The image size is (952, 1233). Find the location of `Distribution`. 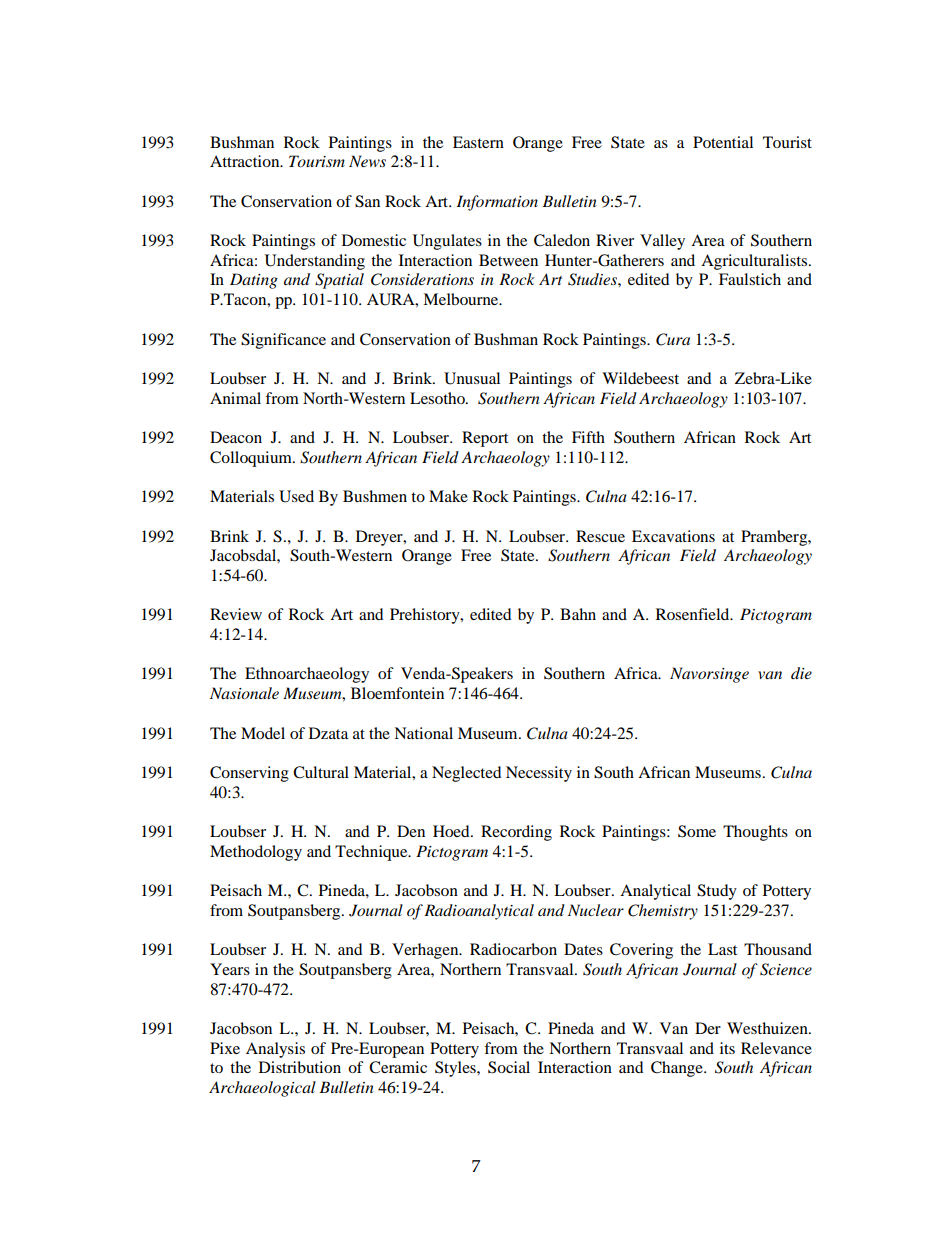

Distribution is located at coordinates (300, 1067).
